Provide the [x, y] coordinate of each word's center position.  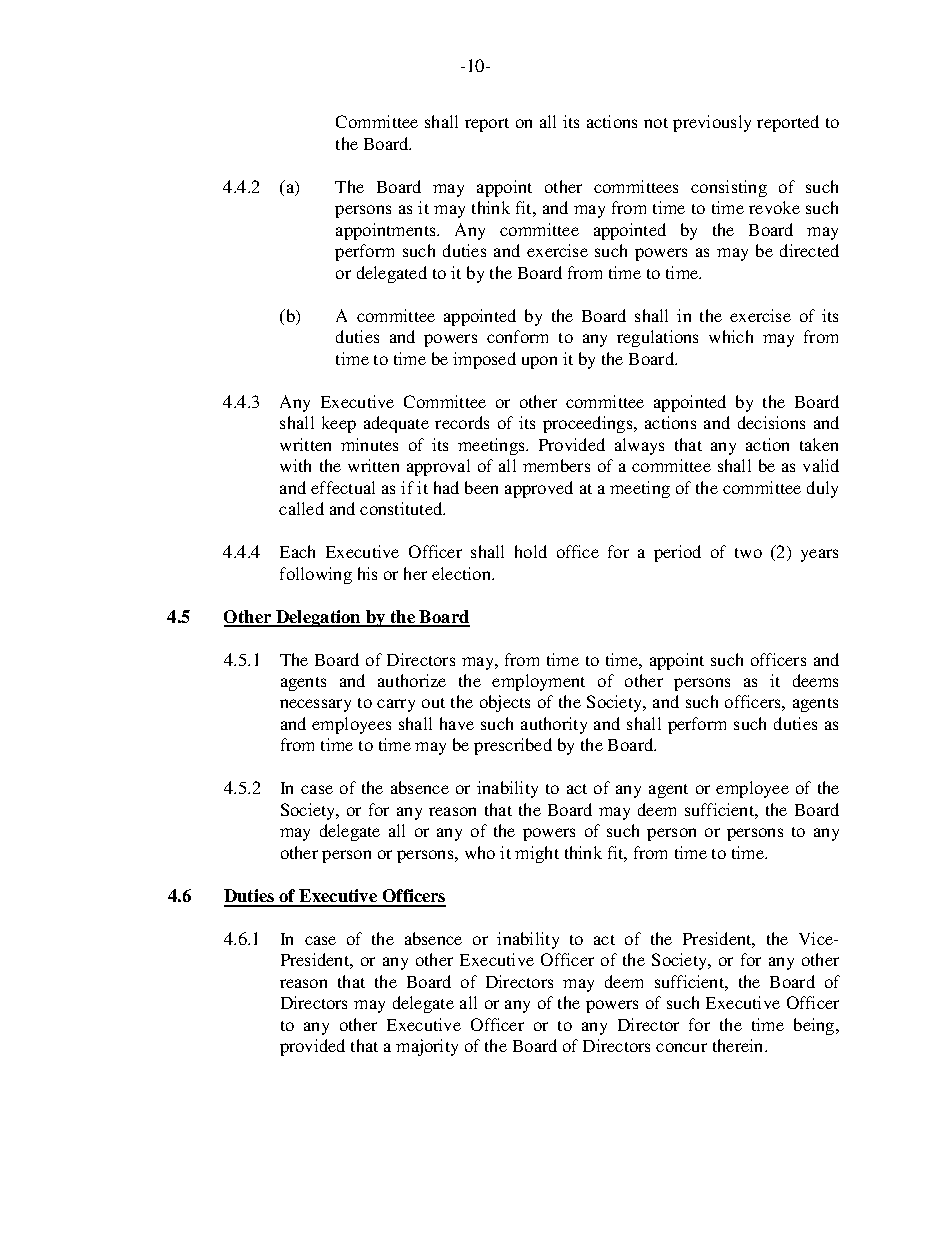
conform [517, 336]
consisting [729, 188]
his [367, 573]
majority [427, 1047]
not [656, 123]
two [748, 553]
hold [531, 551]
